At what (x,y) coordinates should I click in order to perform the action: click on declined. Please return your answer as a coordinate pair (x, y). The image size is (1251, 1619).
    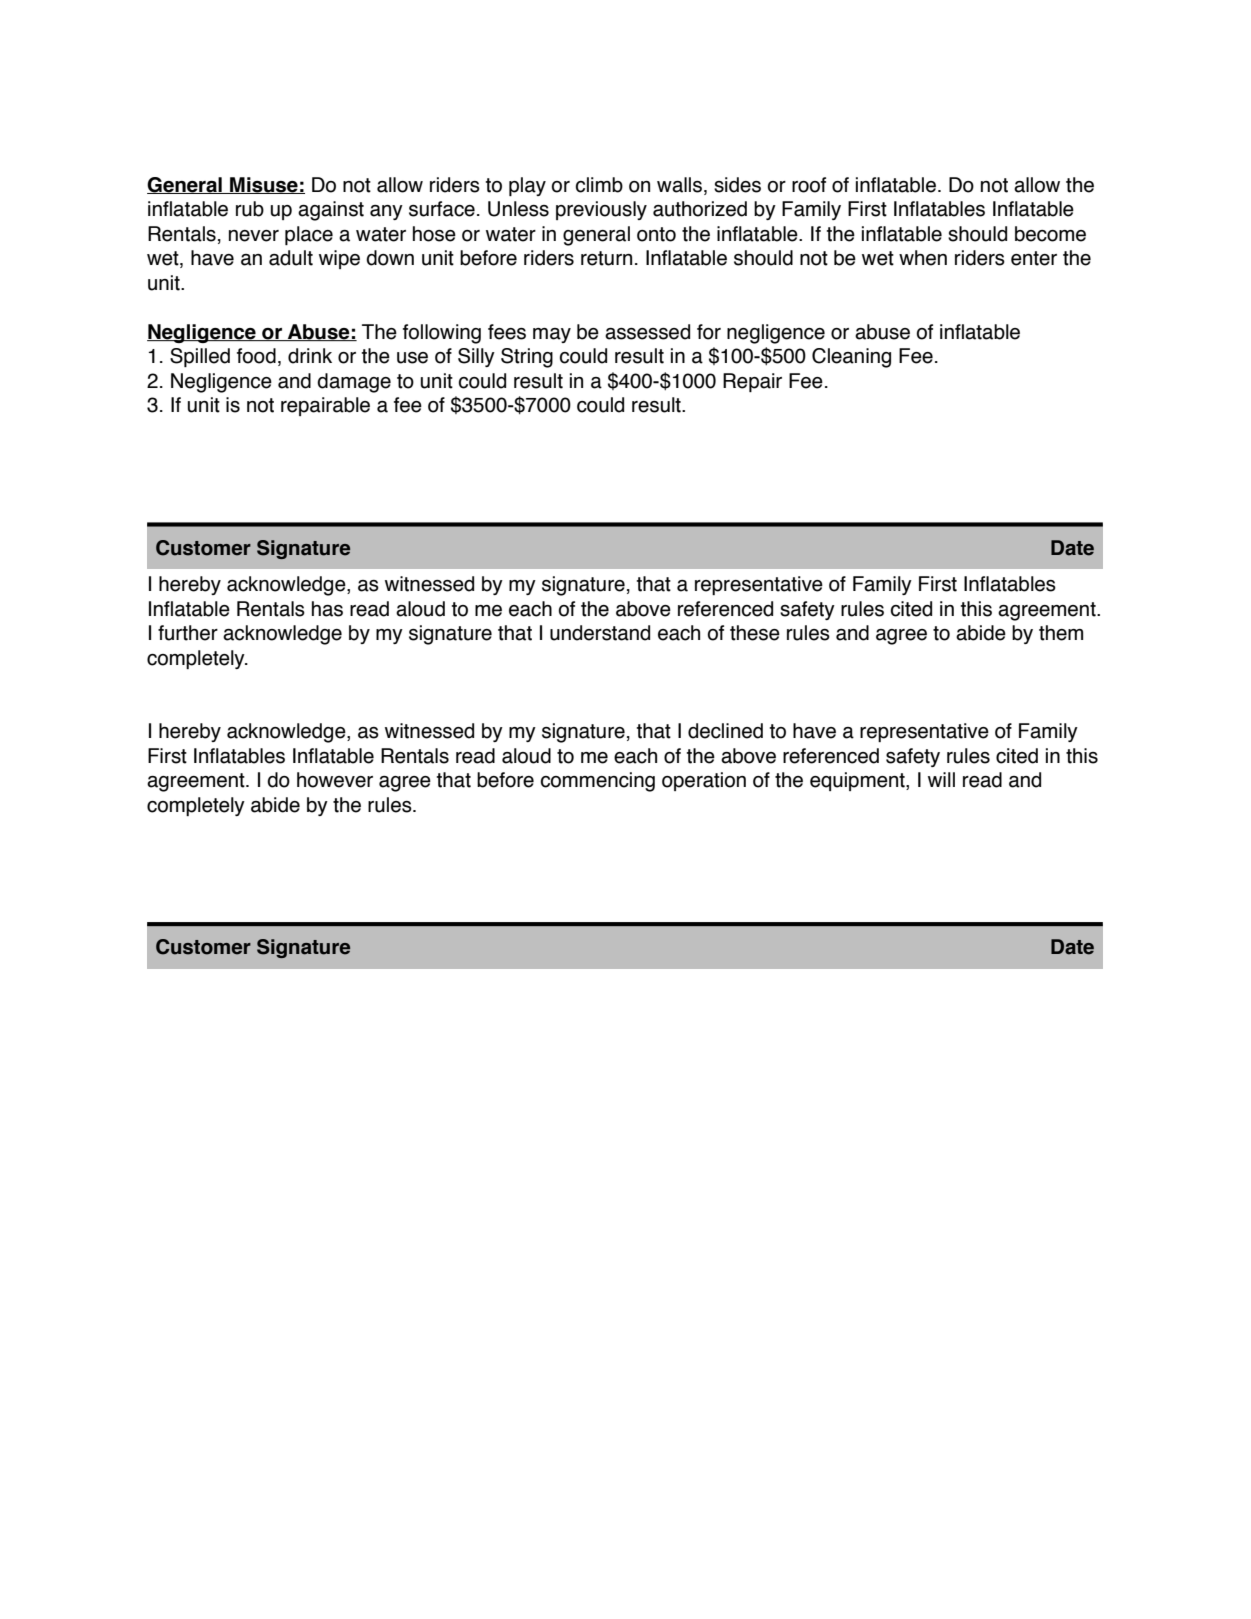
    Looking at the image, I should click on (725, 731).
